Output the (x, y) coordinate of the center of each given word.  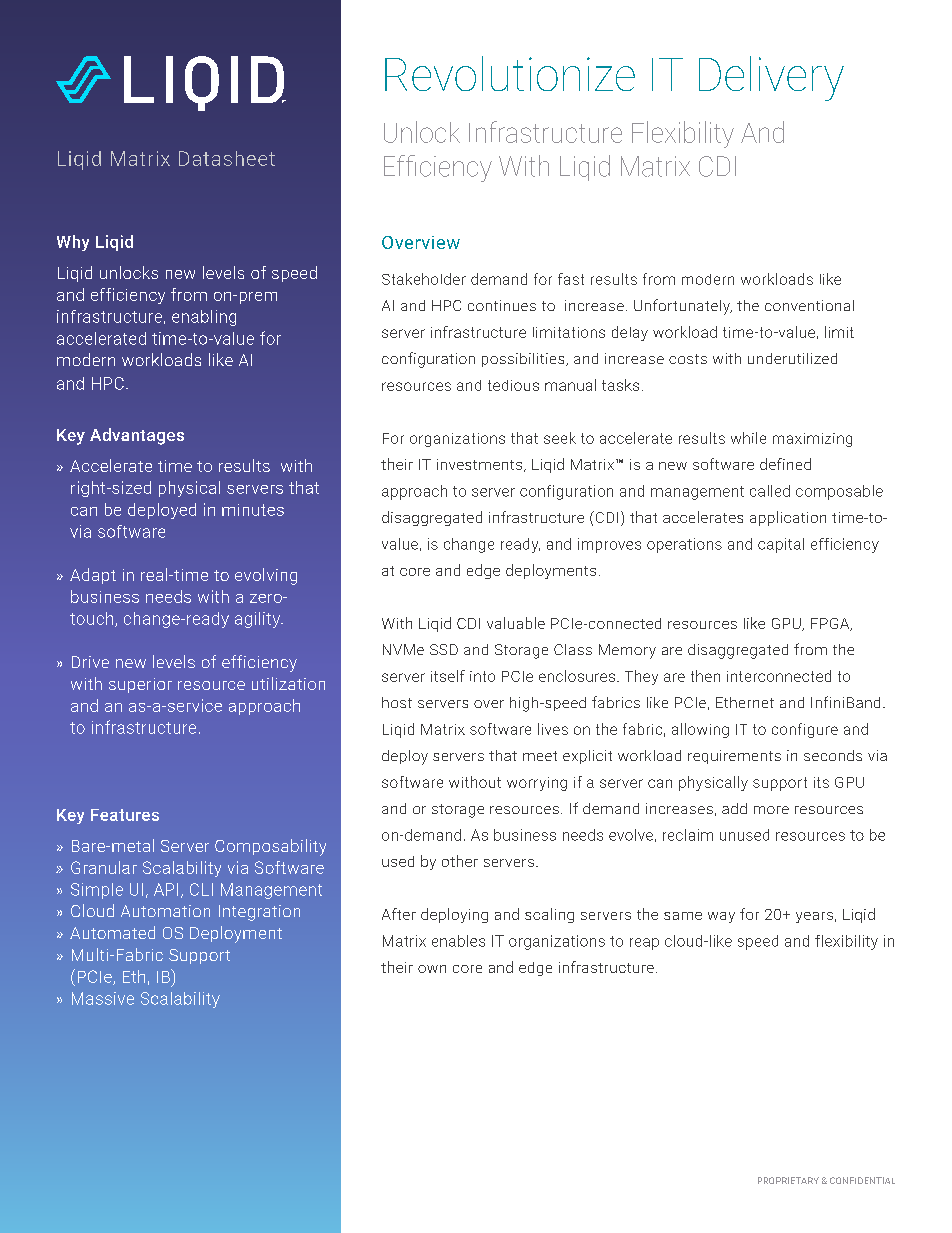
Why (73, 243)
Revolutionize (510, 73)
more (771, 810)
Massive (103, 998)
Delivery (771, 78)
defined (785, 464)
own (432, 969)
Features (125, 815)
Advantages (137, 436)
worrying (537, 784)
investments (481, 465)
